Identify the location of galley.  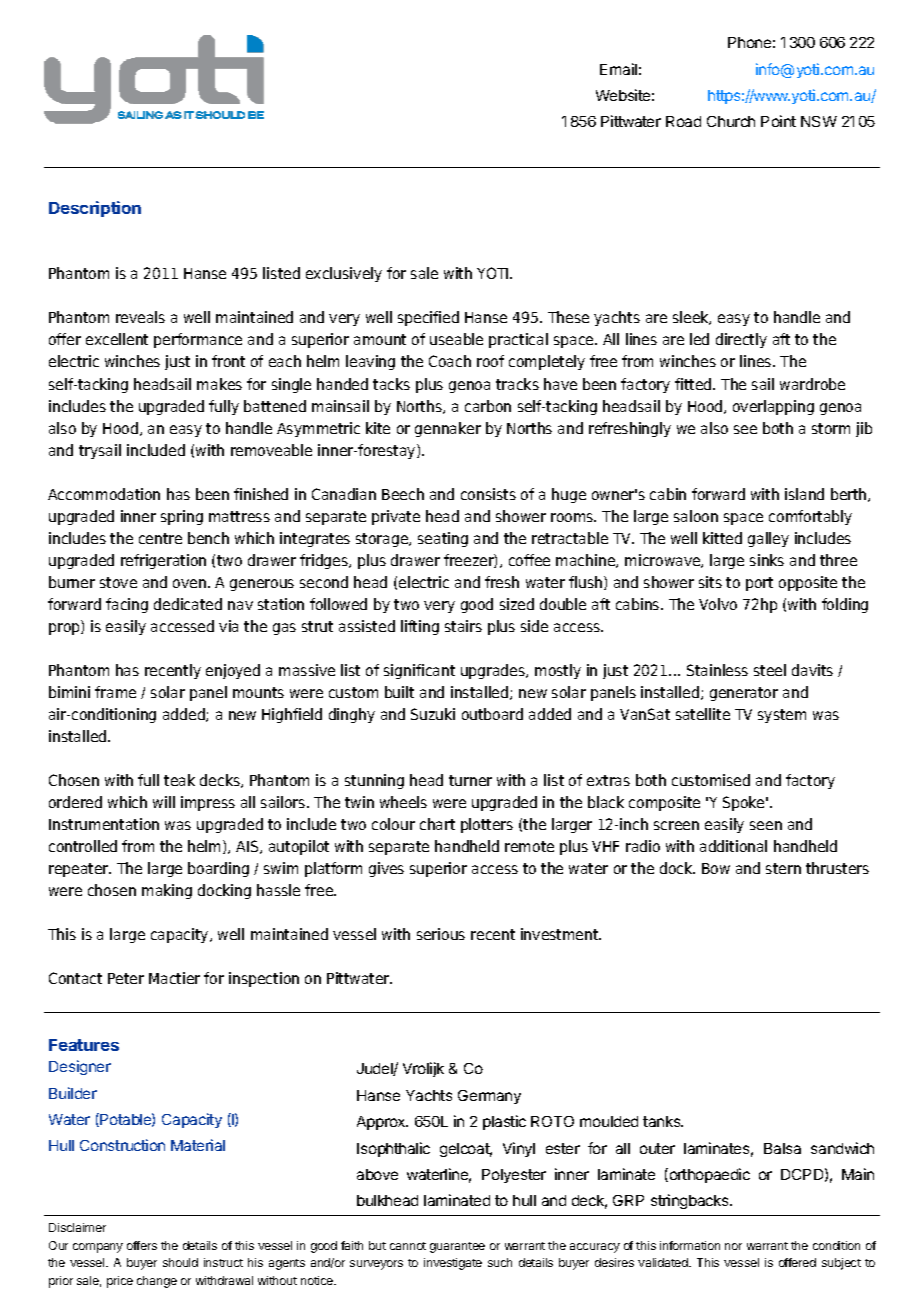
(768, 539).
